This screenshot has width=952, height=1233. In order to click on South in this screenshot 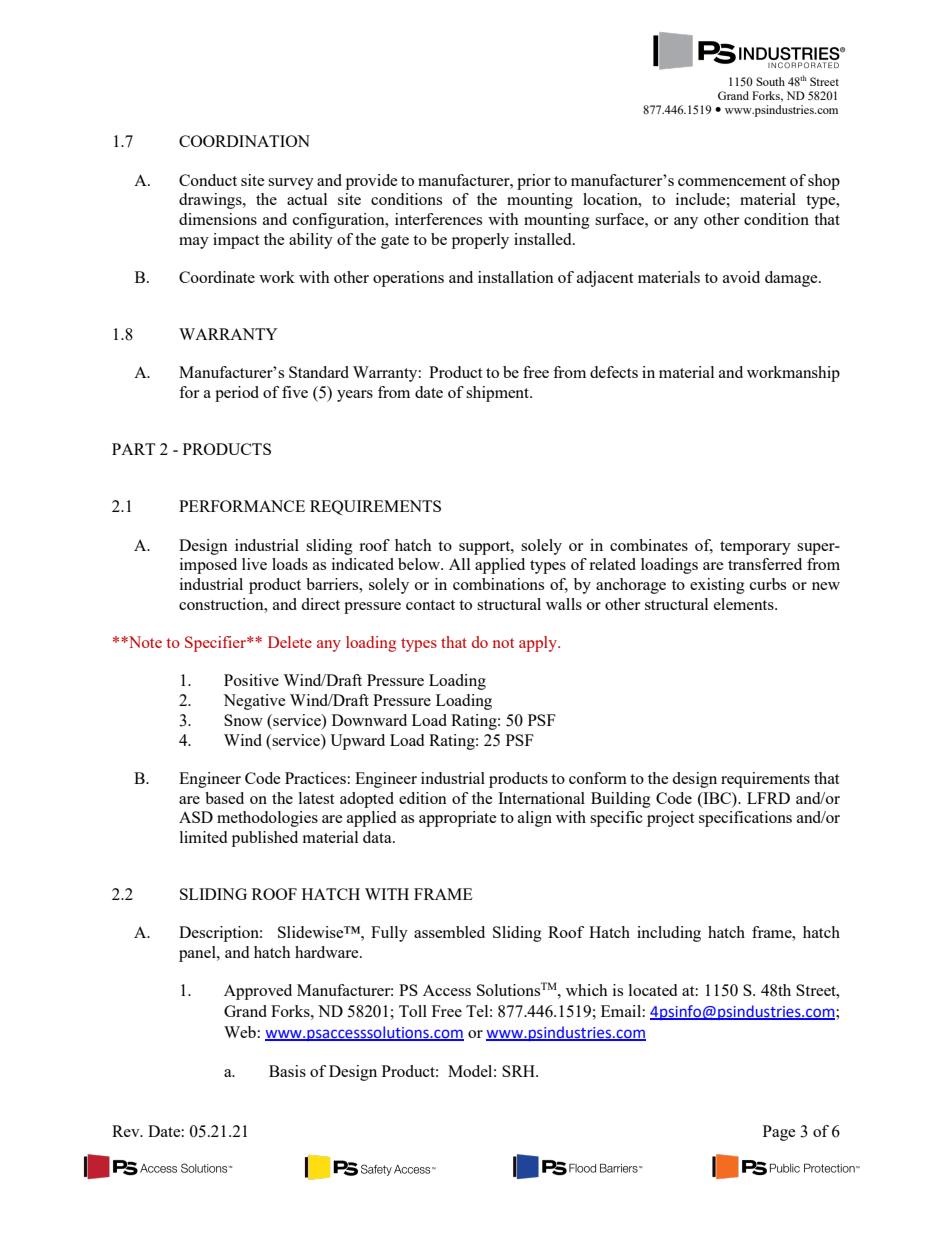, I will do `click(770, 81)`.
